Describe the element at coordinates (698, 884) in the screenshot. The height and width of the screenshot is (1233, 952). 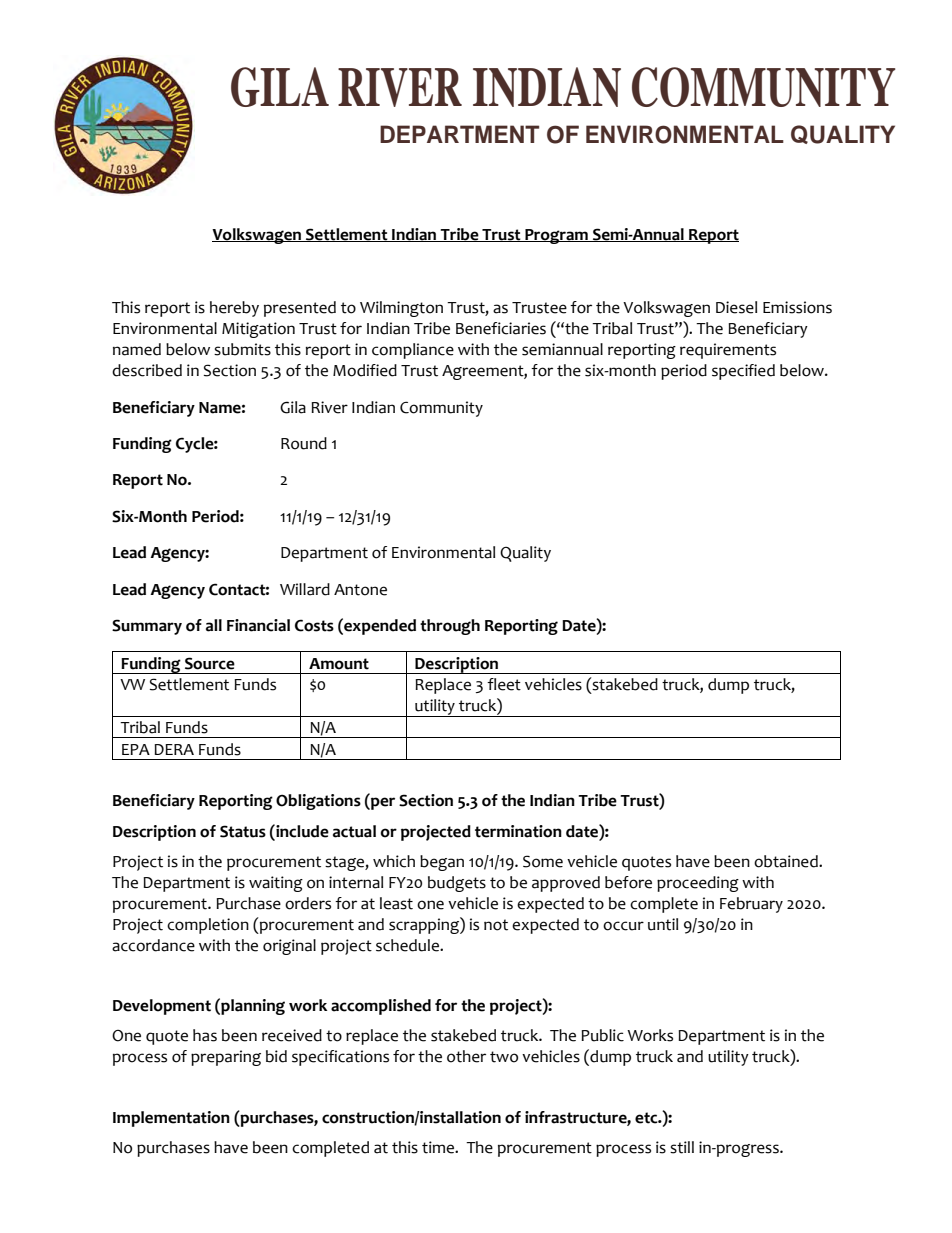
I see `proceeding` at that location.
